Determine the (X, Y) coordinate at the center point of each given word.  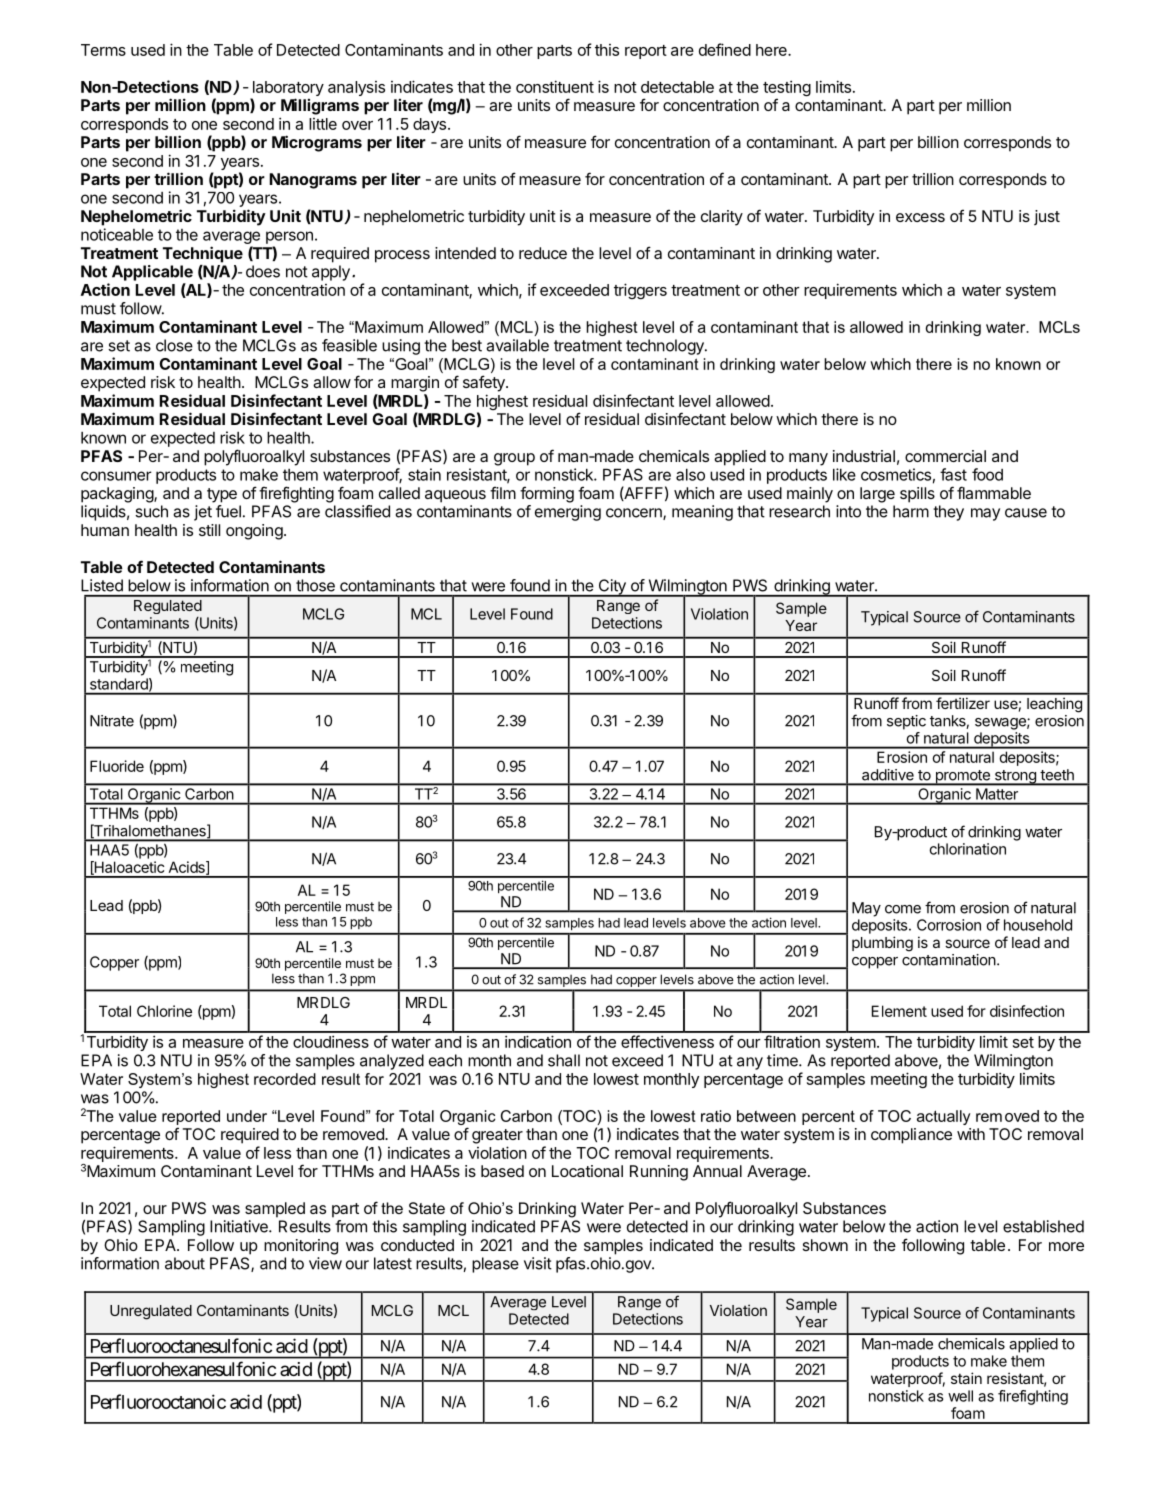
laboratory (287, 90)
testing (787, 89)
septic (906, 722)
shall (564, 1060)
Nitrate (112, 721)
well (960, 1396)
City (612, 588)
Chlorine (164, 1011)
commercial (945, 456)
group (514, 459)
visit (538, 1263)
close (174, 345)
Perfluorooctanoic (158, 1401)
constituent (555, 86)
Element (899, 1011)
